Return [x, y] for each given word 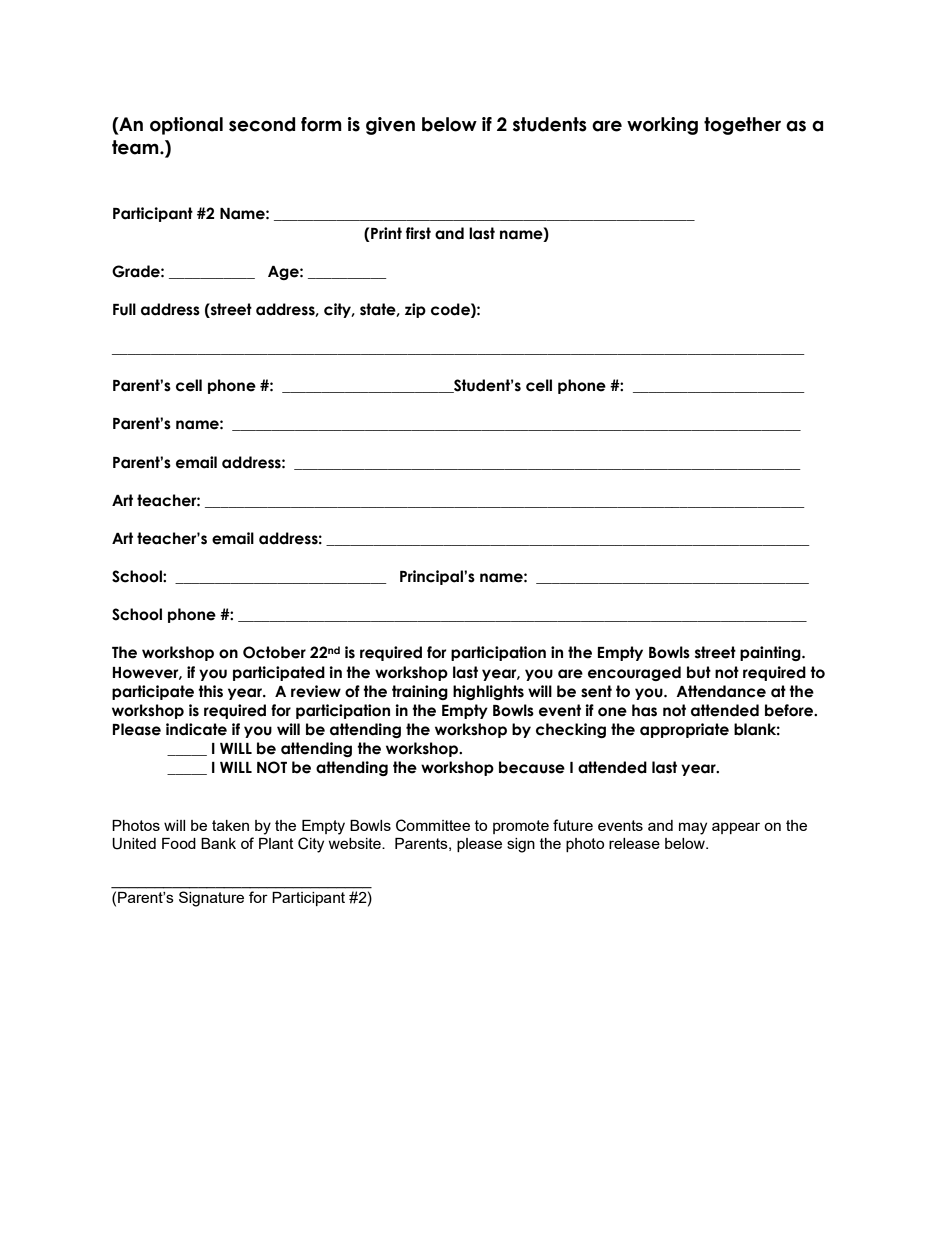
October [274, 652]
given [390, 126]
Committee [433, 825]
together [742, 126]
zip [415, 310]
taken [230, 825]
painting [771, 653]
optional [186, 126]
